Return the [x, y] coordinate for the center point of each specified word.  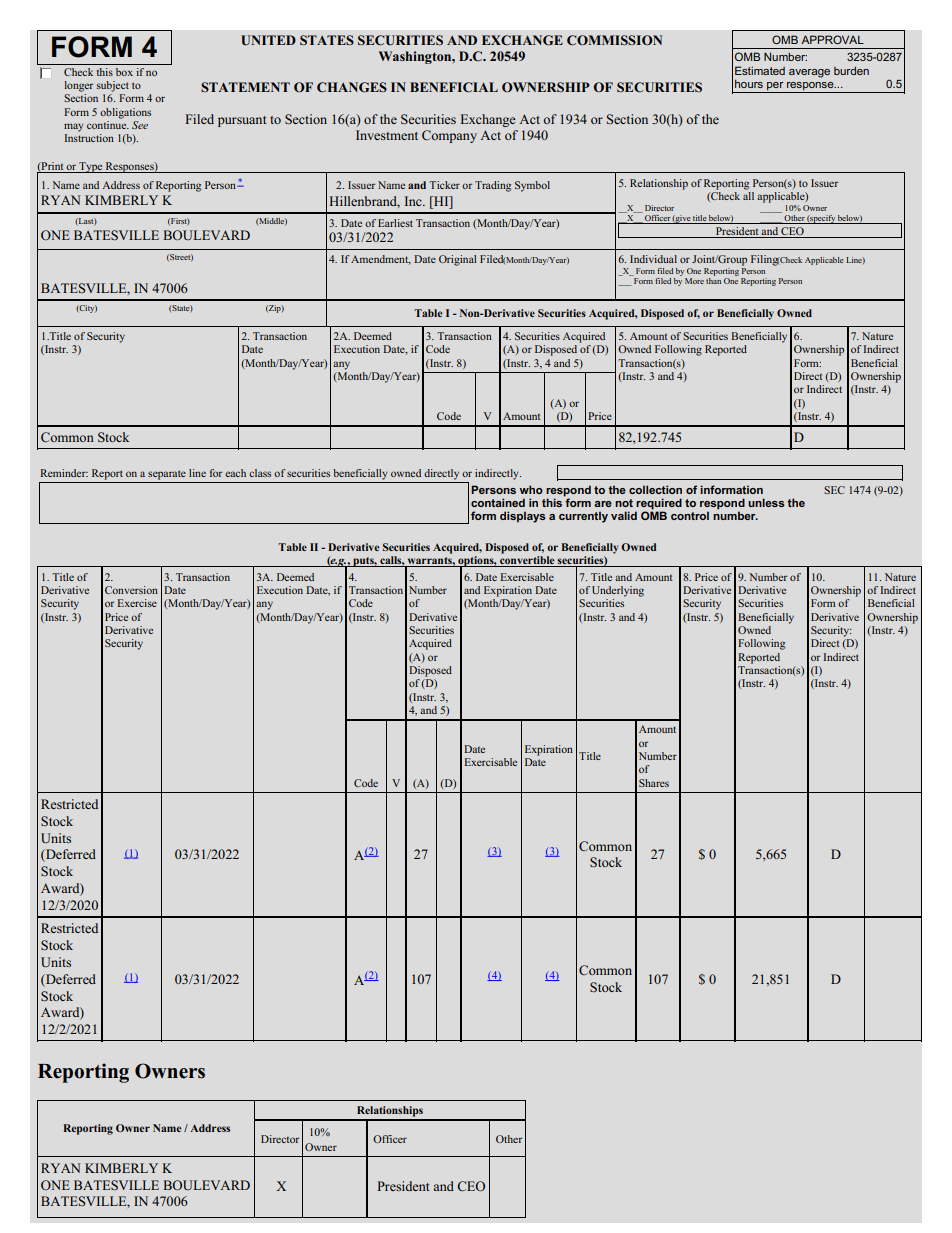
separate [167, 475]
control [690, 515]
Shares [654, 783]
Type [91, 167]
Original [458, 260]
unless [766, 502]
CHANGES [352, 87]
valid [624, 515]
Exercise [137, 603]
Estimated [760, 70]
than [713, 279]
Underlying [618, 591]
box [124, 72]
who [531, 489]
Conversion [131, 590]
